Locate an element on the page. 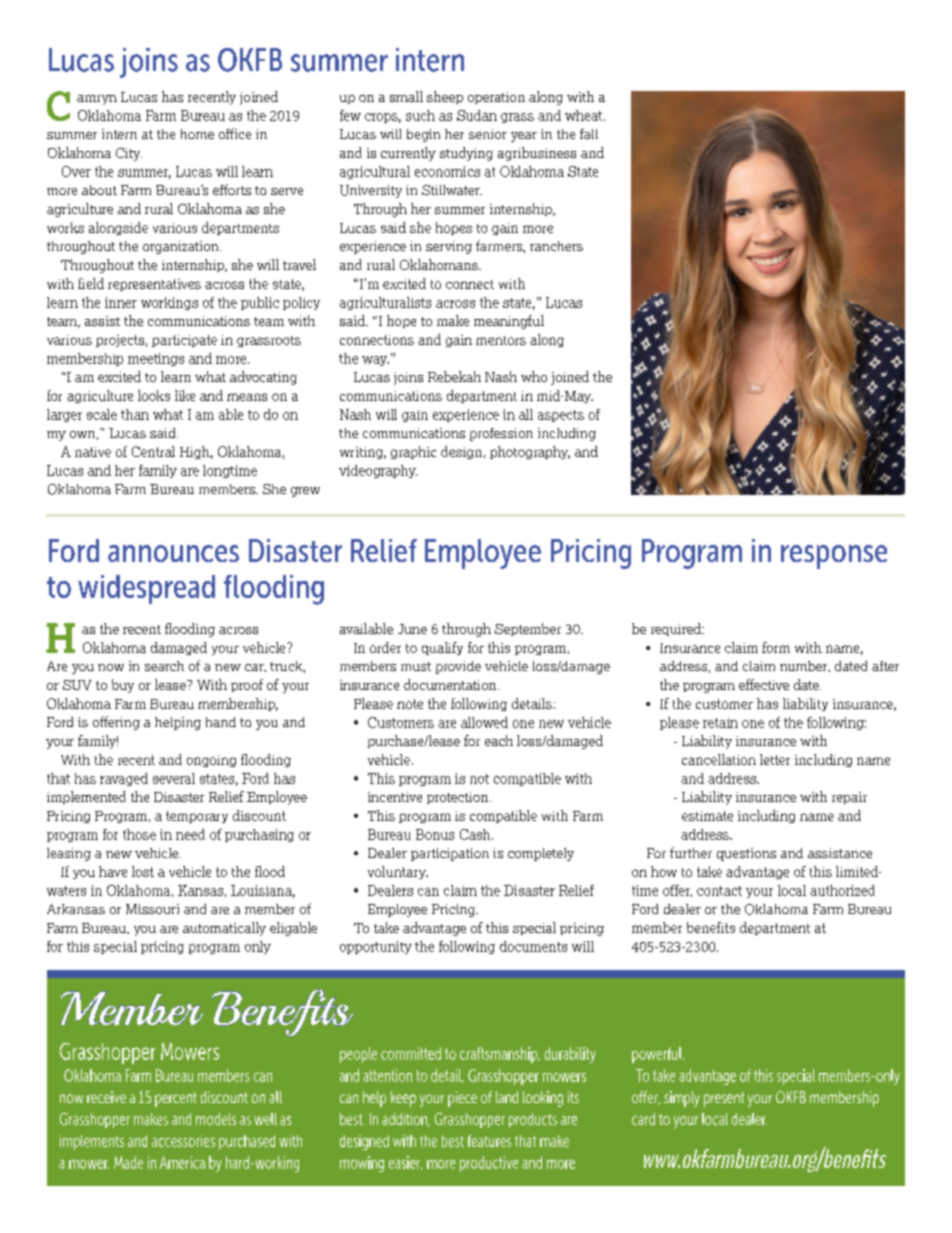  protection is located at coordinates (459, 798).
